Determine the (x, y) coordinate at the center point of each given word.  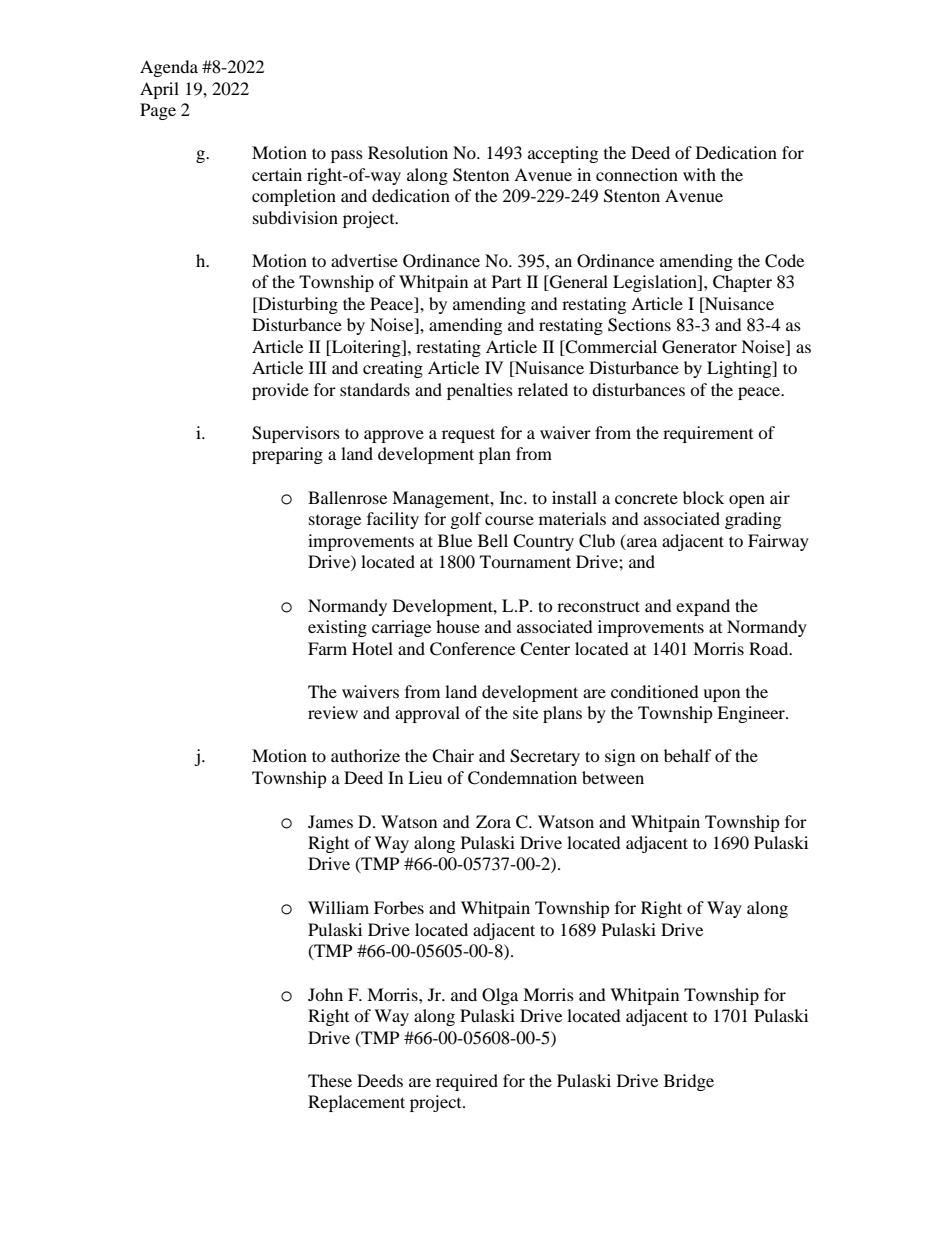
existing (337, 628)
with (699, 174)
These (330, 1080)
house (458, 626)
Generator (699, 347)
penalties (480, 391)
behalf (688, 755)
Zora (493, 821)
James (330, 821)
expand (703, 607)
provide (280, 391)
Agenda (169, 68)
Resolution (408, 152)
